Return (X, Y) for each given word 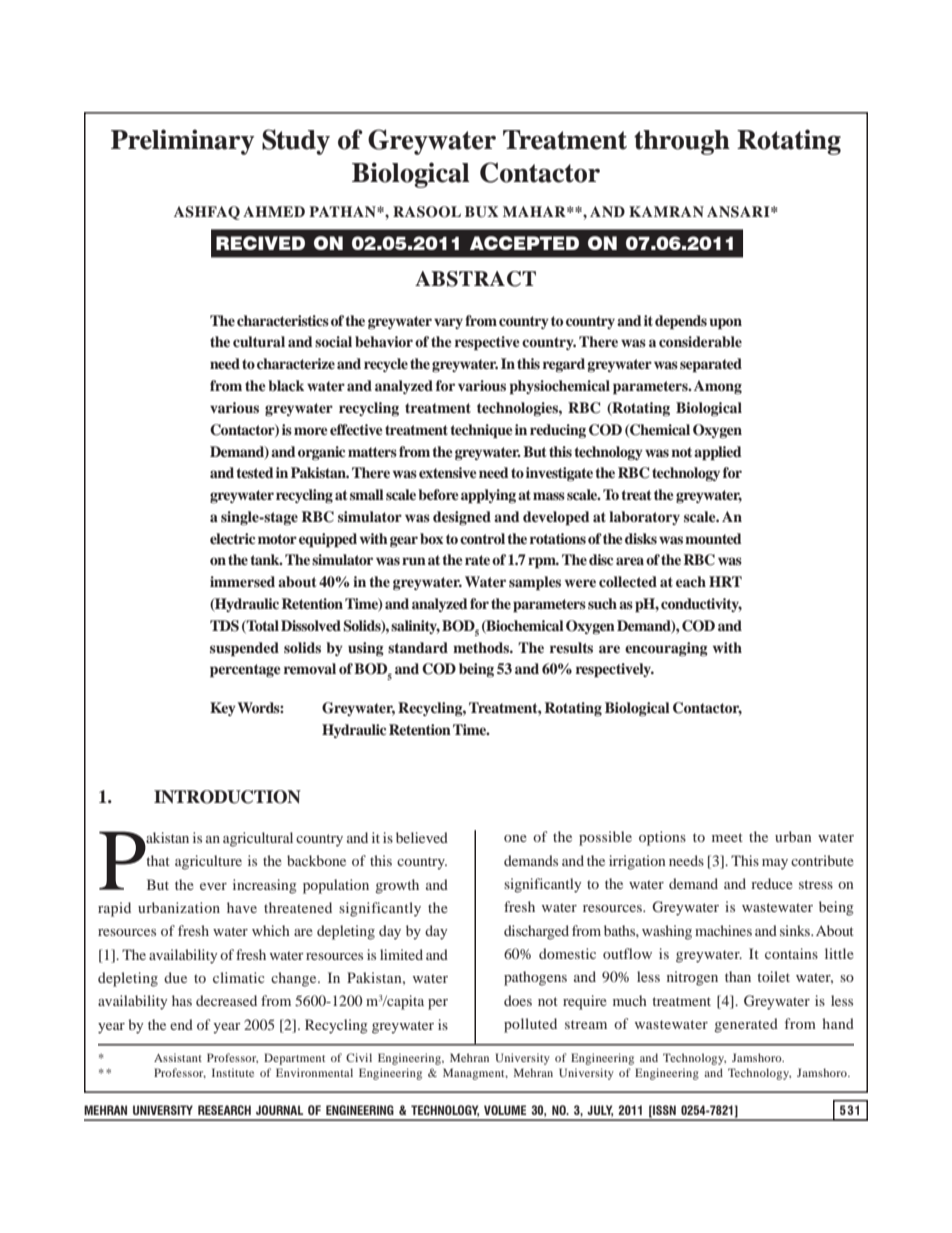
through (682, 142)
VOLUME (505, 1110)
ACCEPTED (524, 243)
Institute (233, 1072)
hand (838, 1023)
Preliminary (182, 142)
